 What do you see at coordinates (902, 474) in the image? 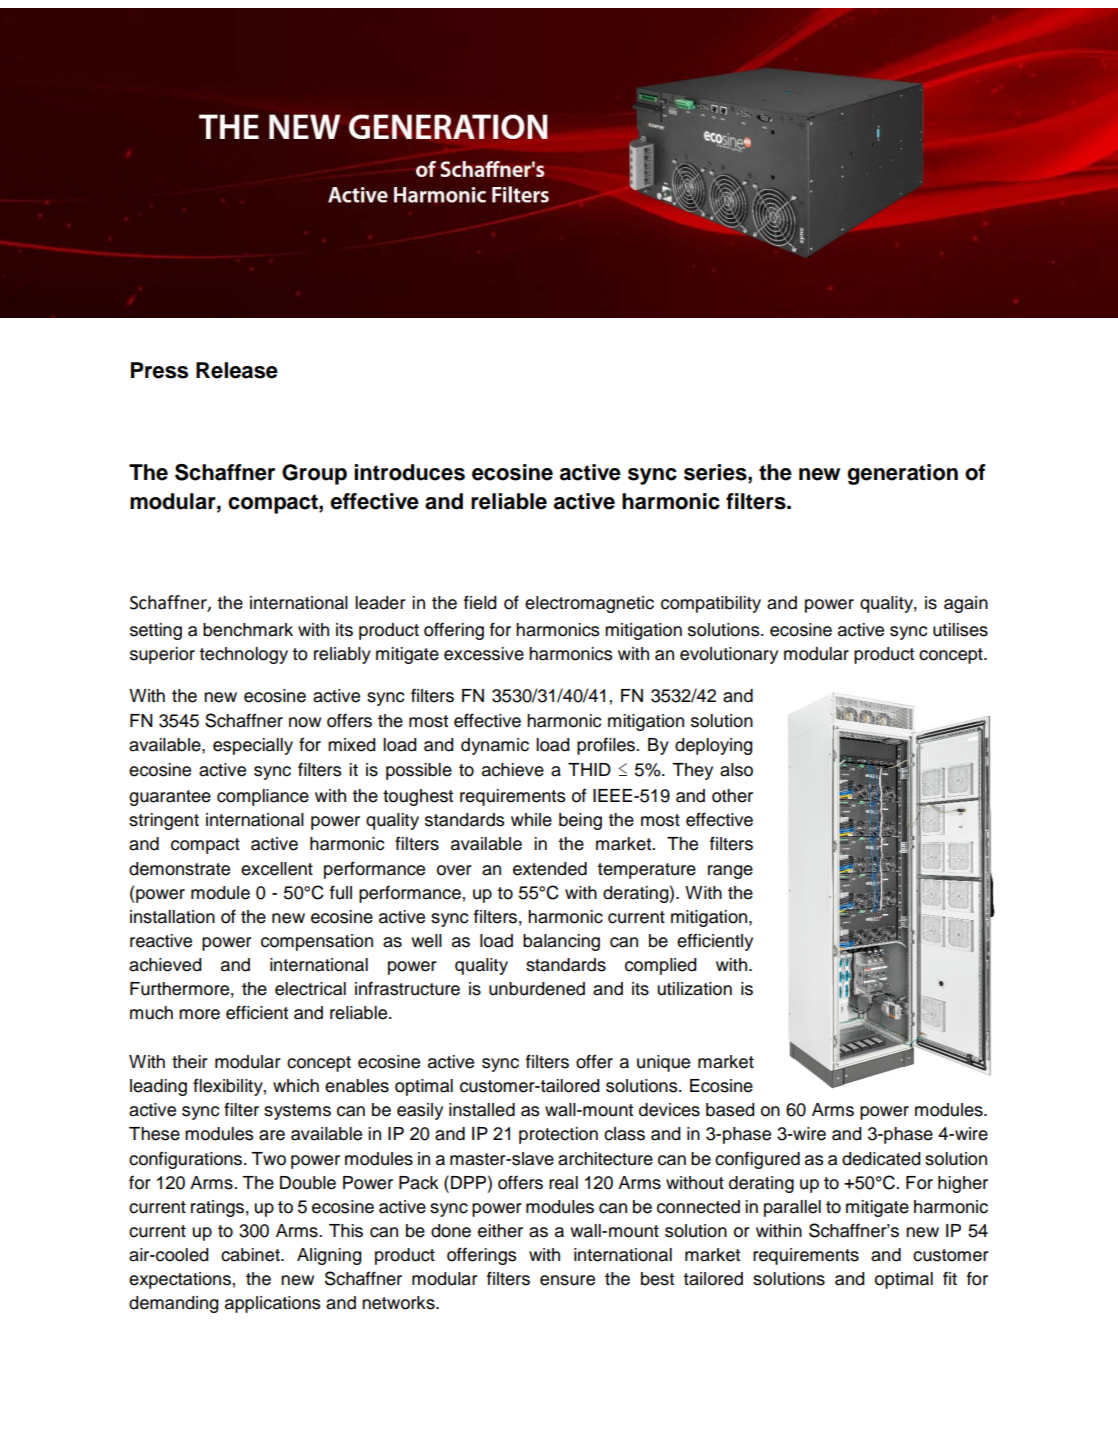
I see `generation` at bounding box center [902, 474].
